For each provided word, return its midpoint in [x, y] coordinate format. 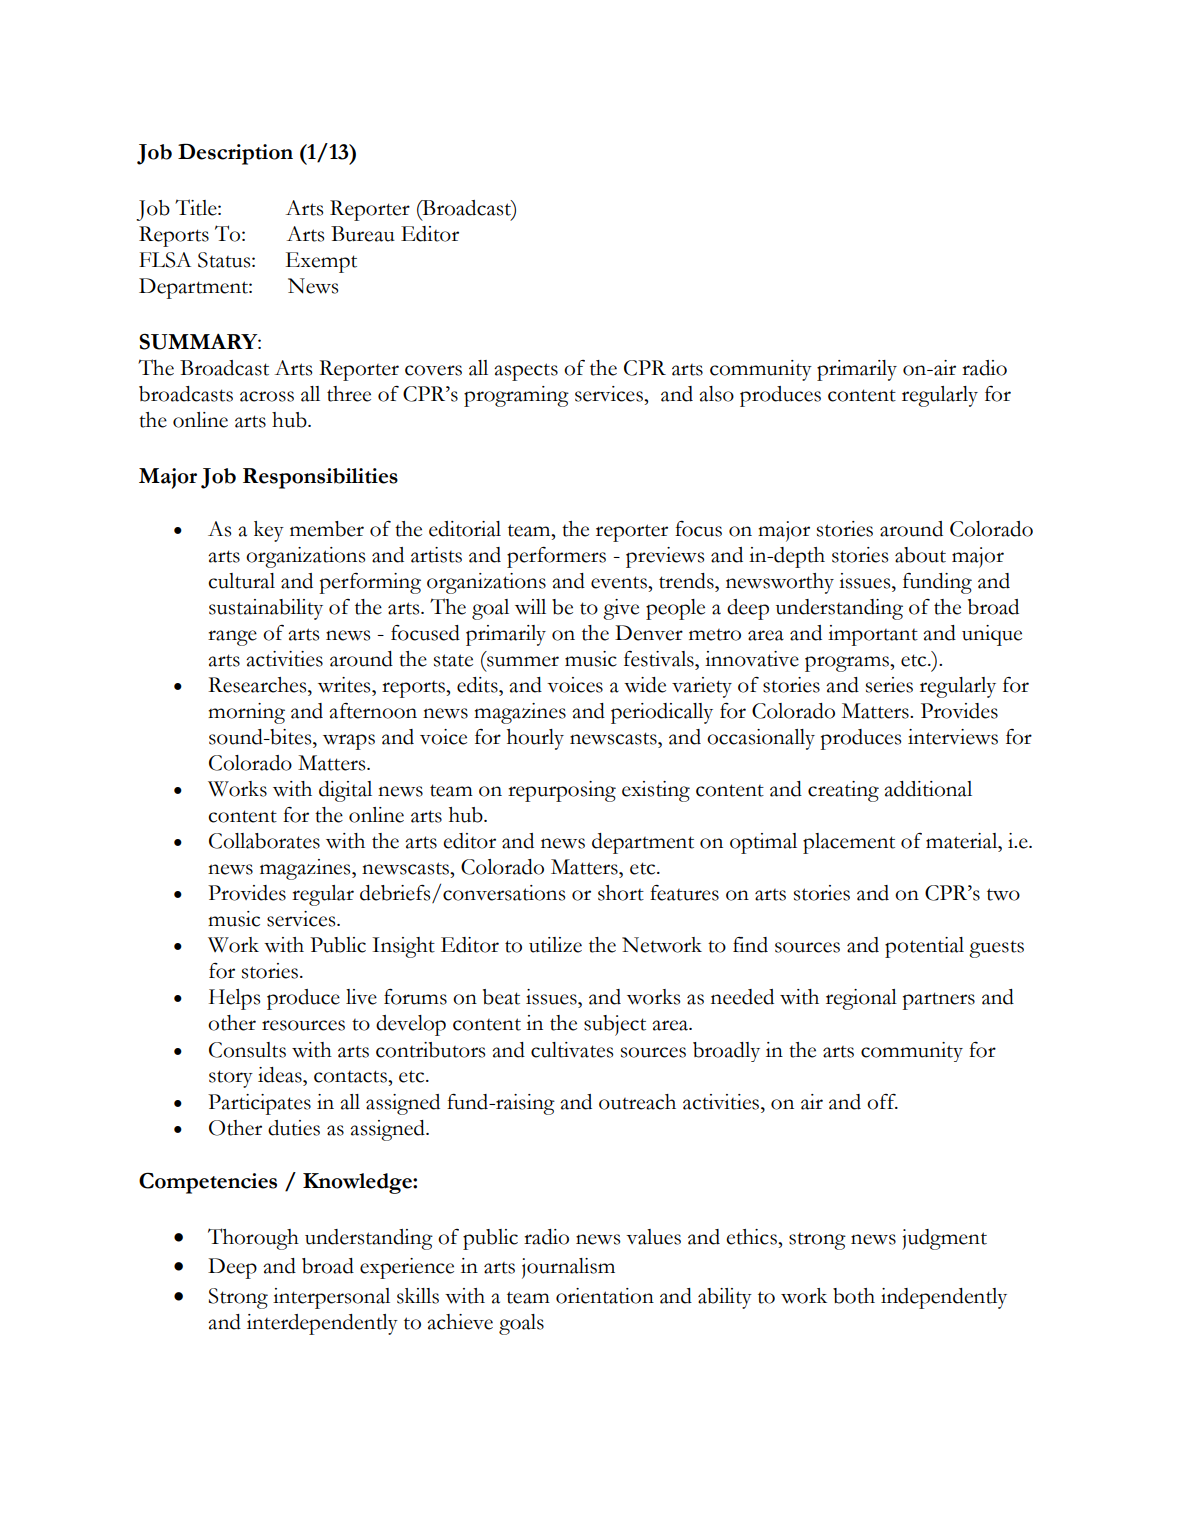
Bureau [363, 234]
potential [924, 947]
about [920, 555]
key [269, 531]
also [716, 394]
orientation [605, 1296]
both [854, 1296]
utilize [555, 945]
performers [556, 557]
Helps [234, 999]
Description [235, 154]
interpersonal [331, 1298]
